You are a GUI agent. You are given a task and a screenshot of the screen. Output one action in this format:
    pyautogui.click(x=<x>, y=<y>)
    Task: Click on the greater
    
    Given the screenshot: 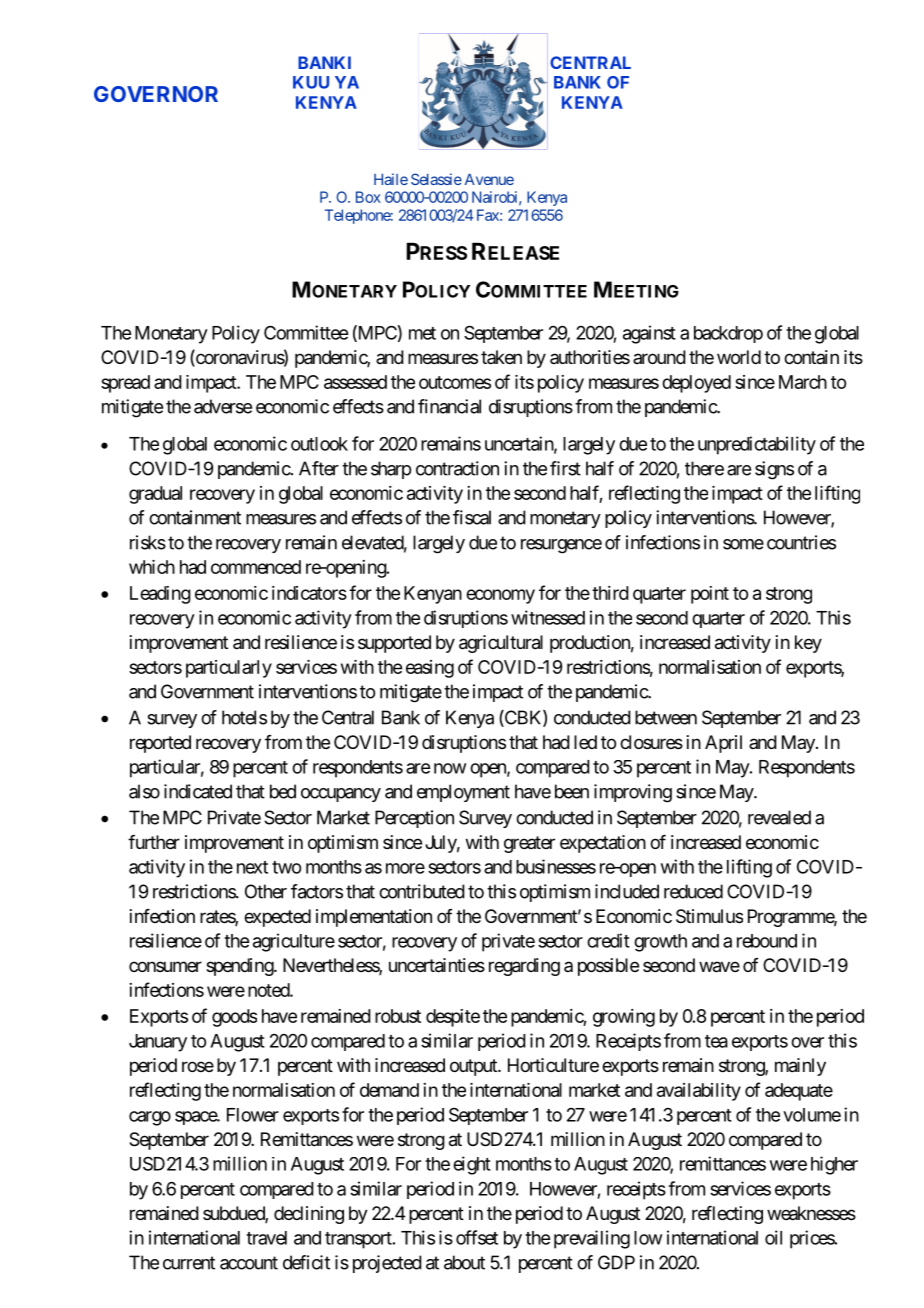 What is the action you would take?
    pyautogui.click(x=529, y=844)
